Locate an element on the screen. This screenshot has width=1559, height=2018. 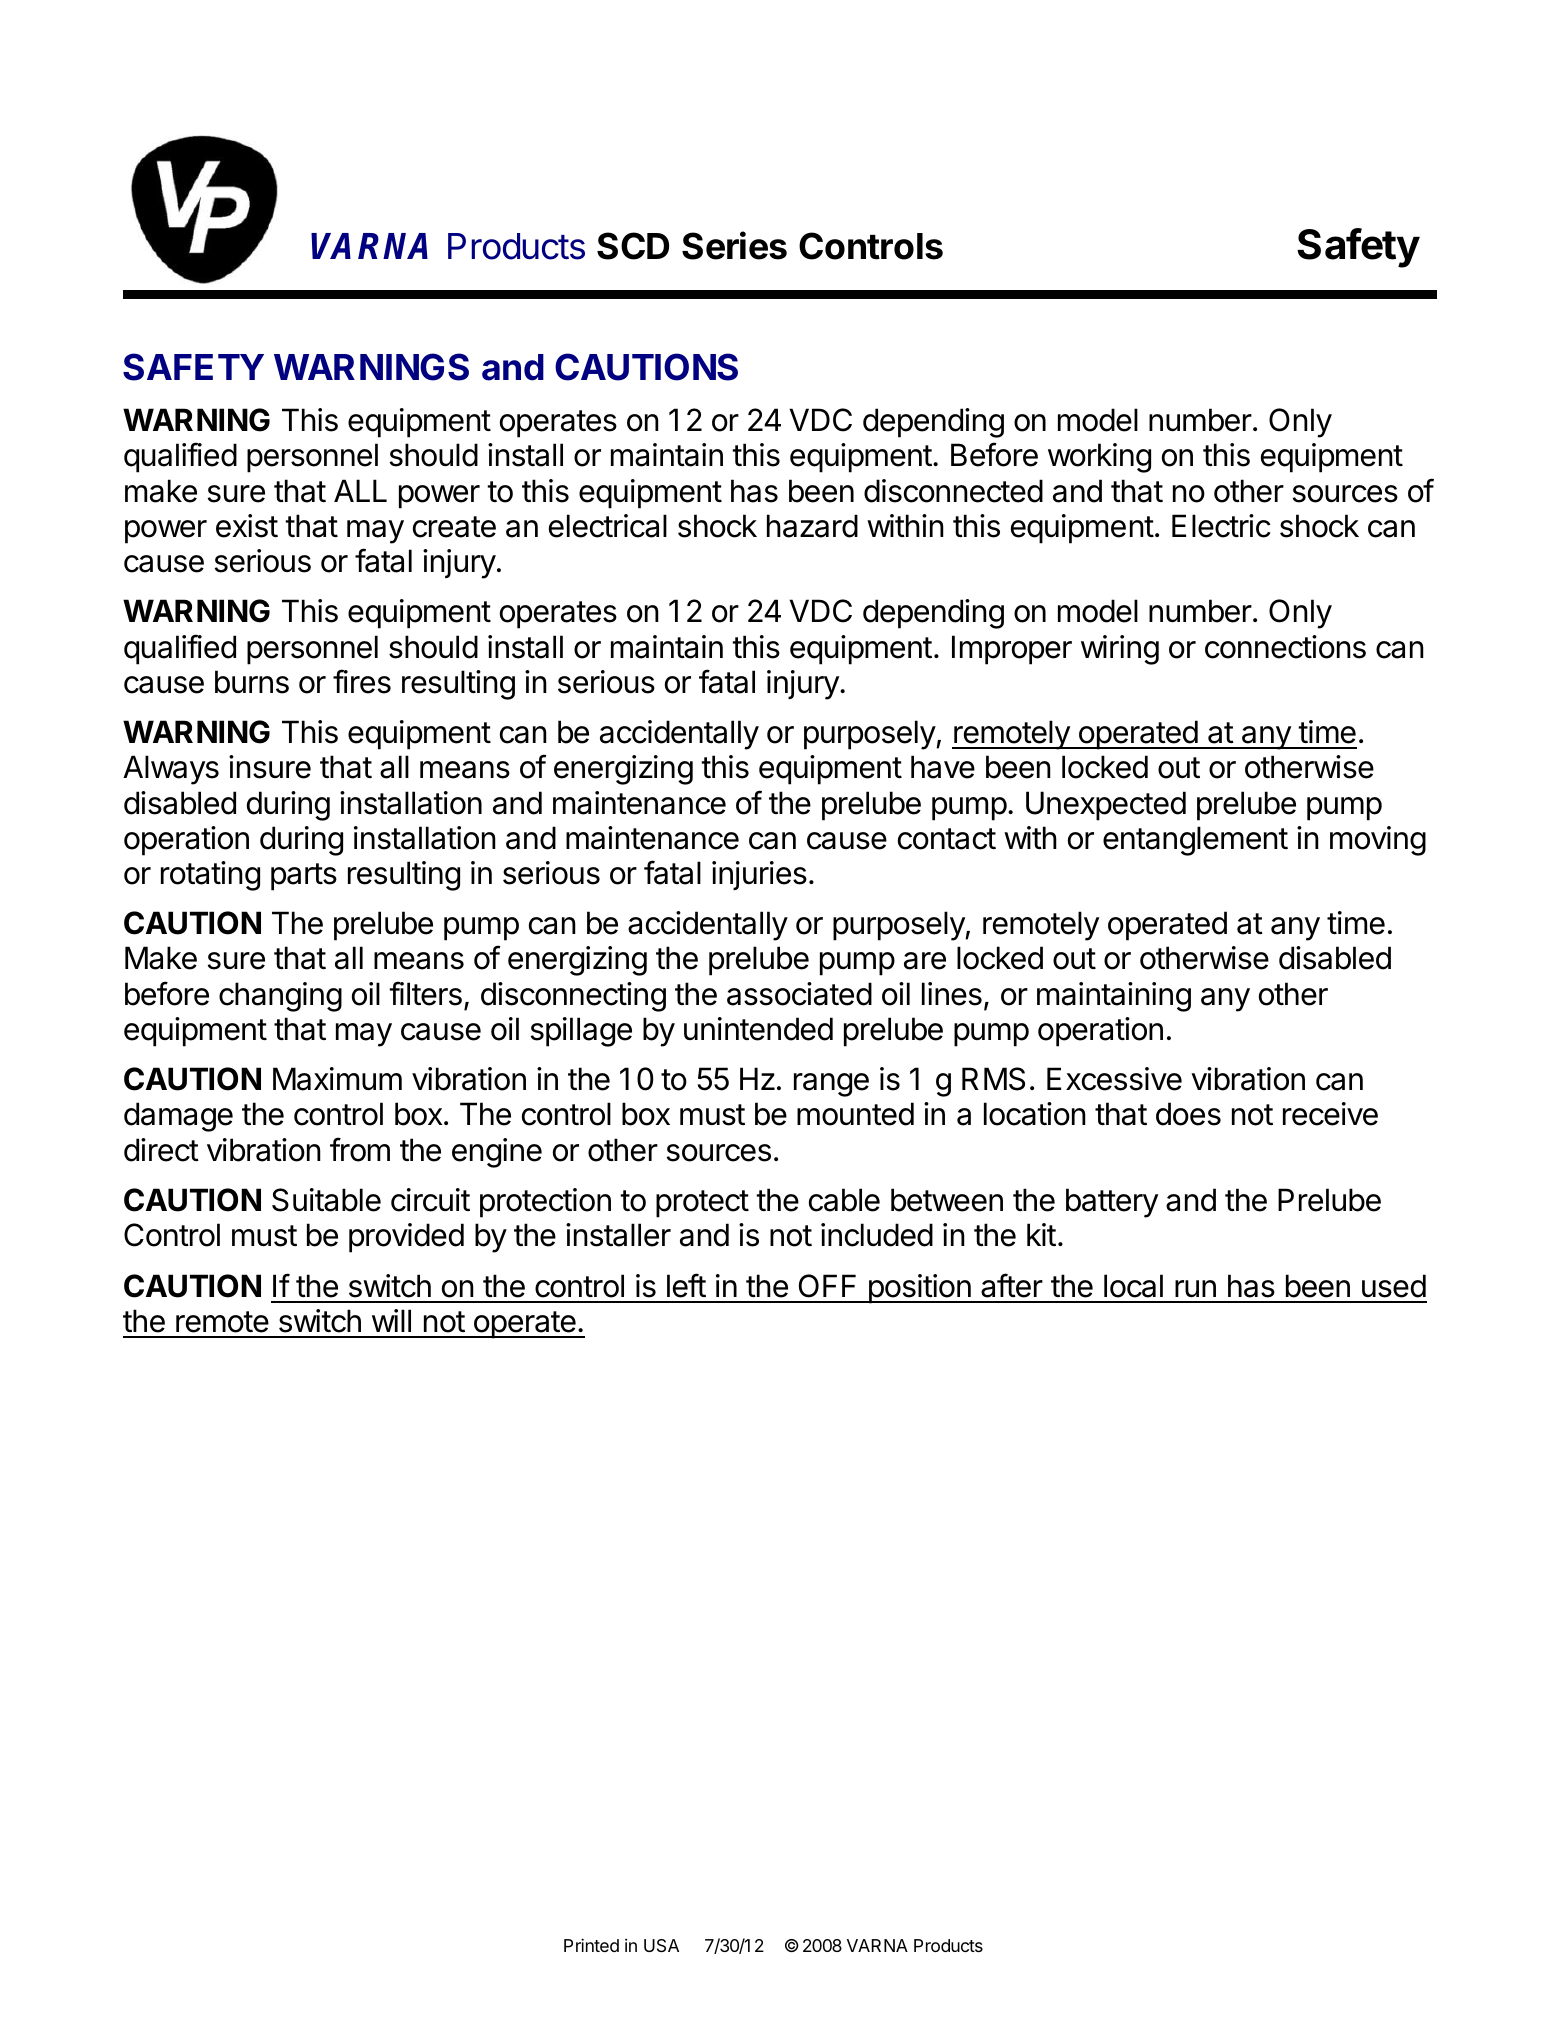
Printed is located at coordinates (591, 1945).
